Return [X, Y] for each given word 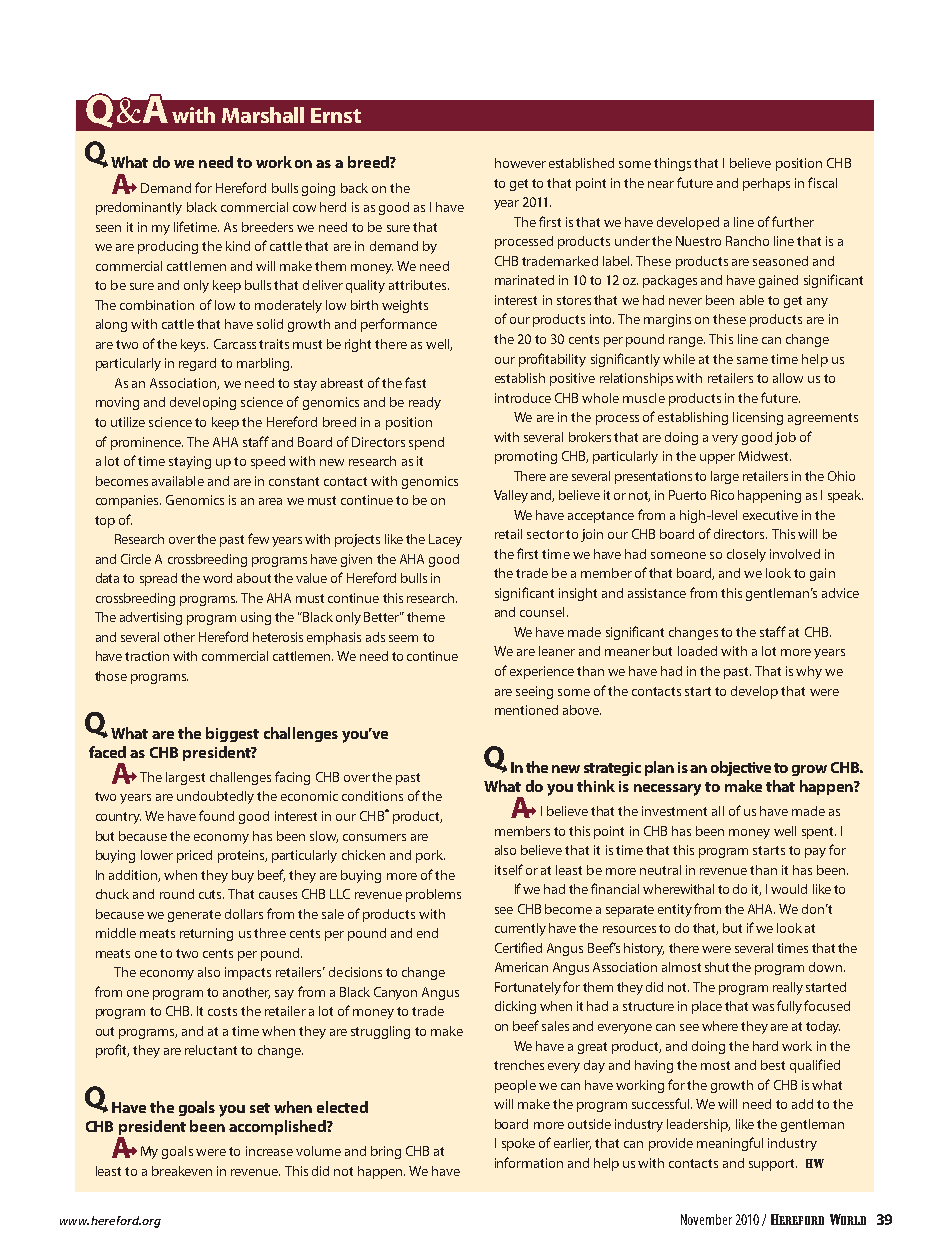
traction [147, 656]
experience [542, 672]
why [809, 672]
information [529, 1162]
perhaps [766, 184]
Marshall [263, 115]
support [773, 1165]
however [520, 163]
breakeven [182, 1171]
